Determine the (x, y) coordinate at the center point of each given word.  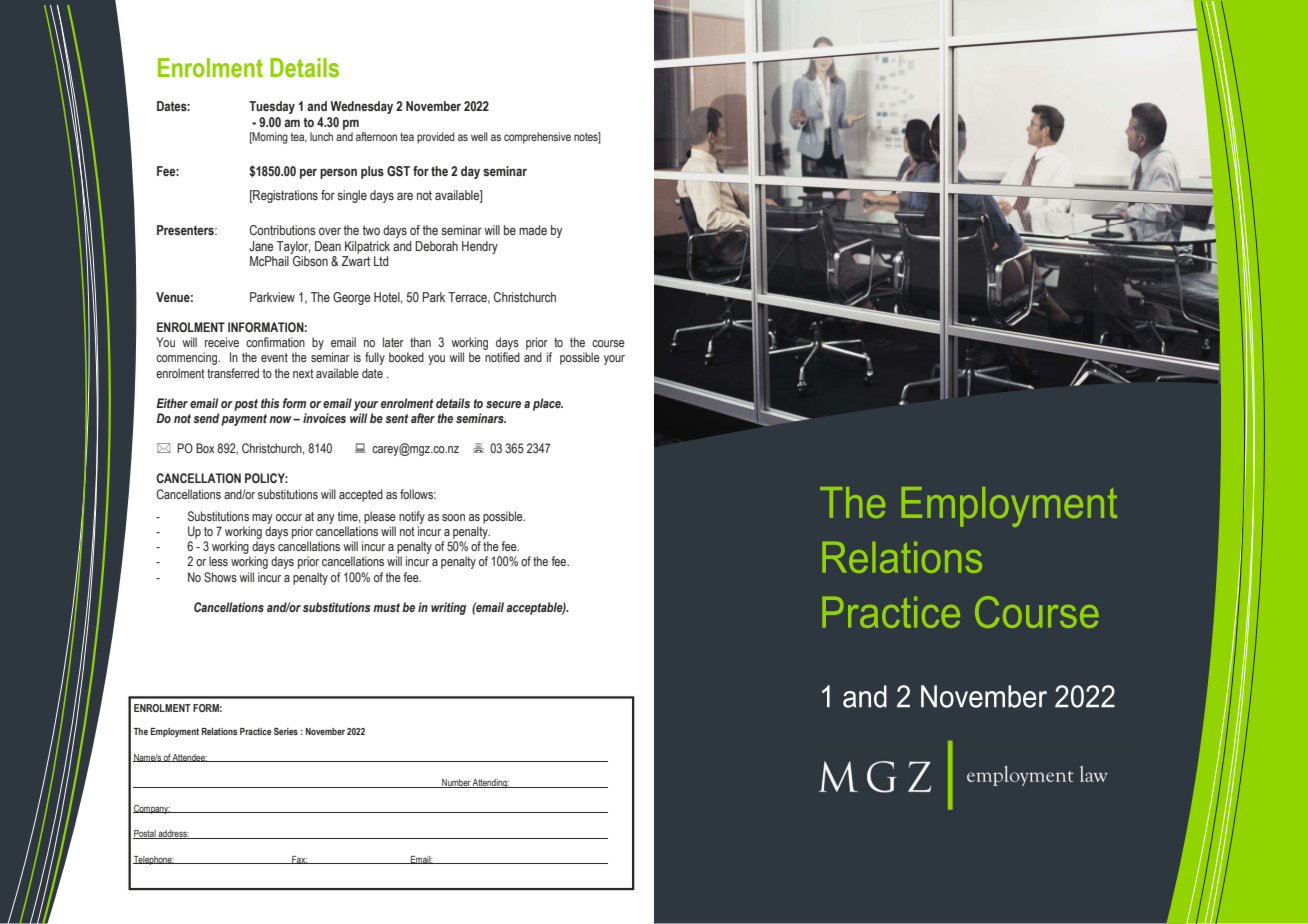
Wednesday (361, 107)
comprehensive (537, 138)
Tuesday (272, 107)
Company (152, 809)
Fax (299, 860)
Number (456, 783)
